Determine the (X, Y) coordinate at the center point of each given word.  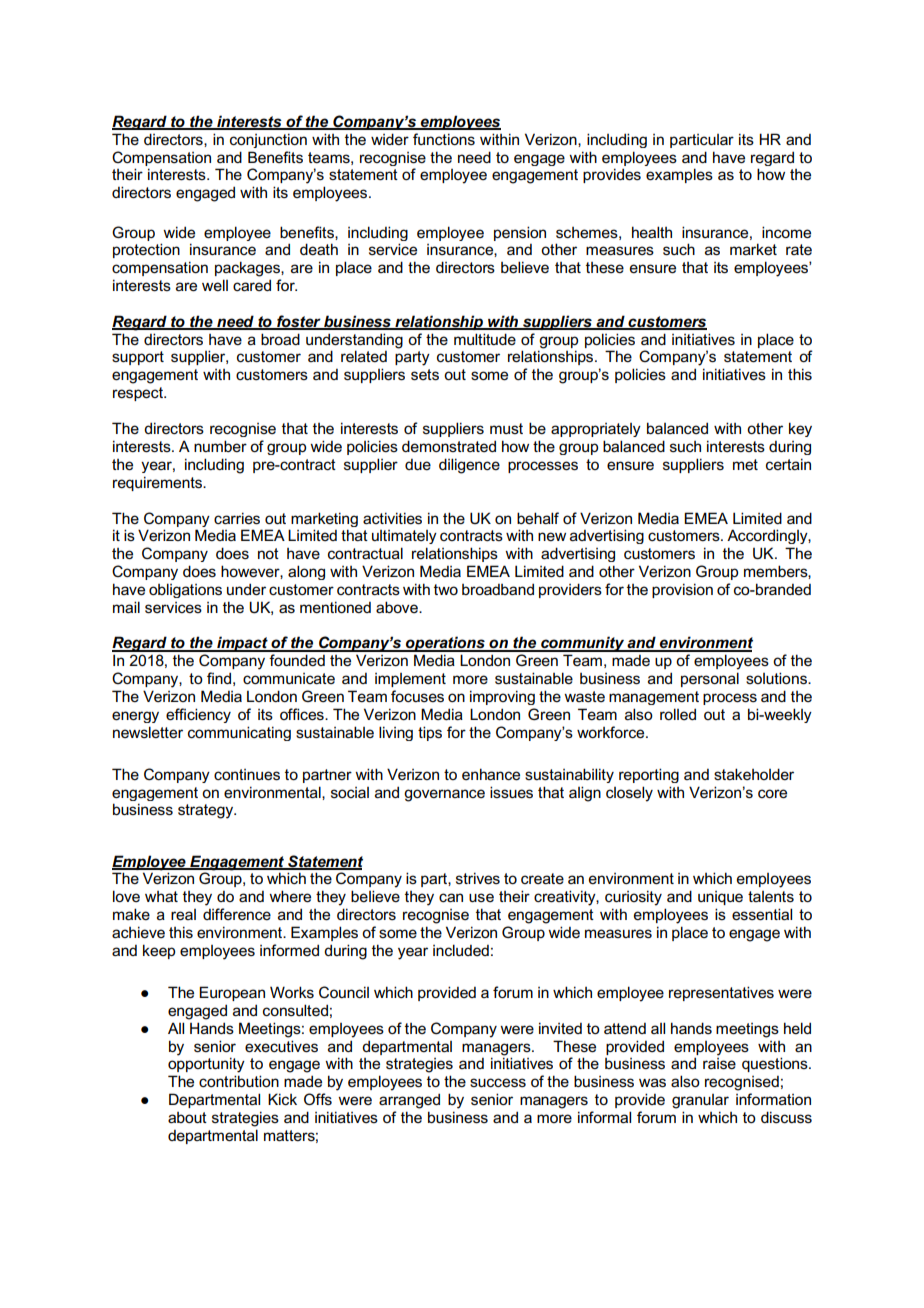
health (652, 232)
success (498, 1083)
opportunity (206, 1065)
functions (444, 139)
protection (146, 250)
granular (700, 1101)
